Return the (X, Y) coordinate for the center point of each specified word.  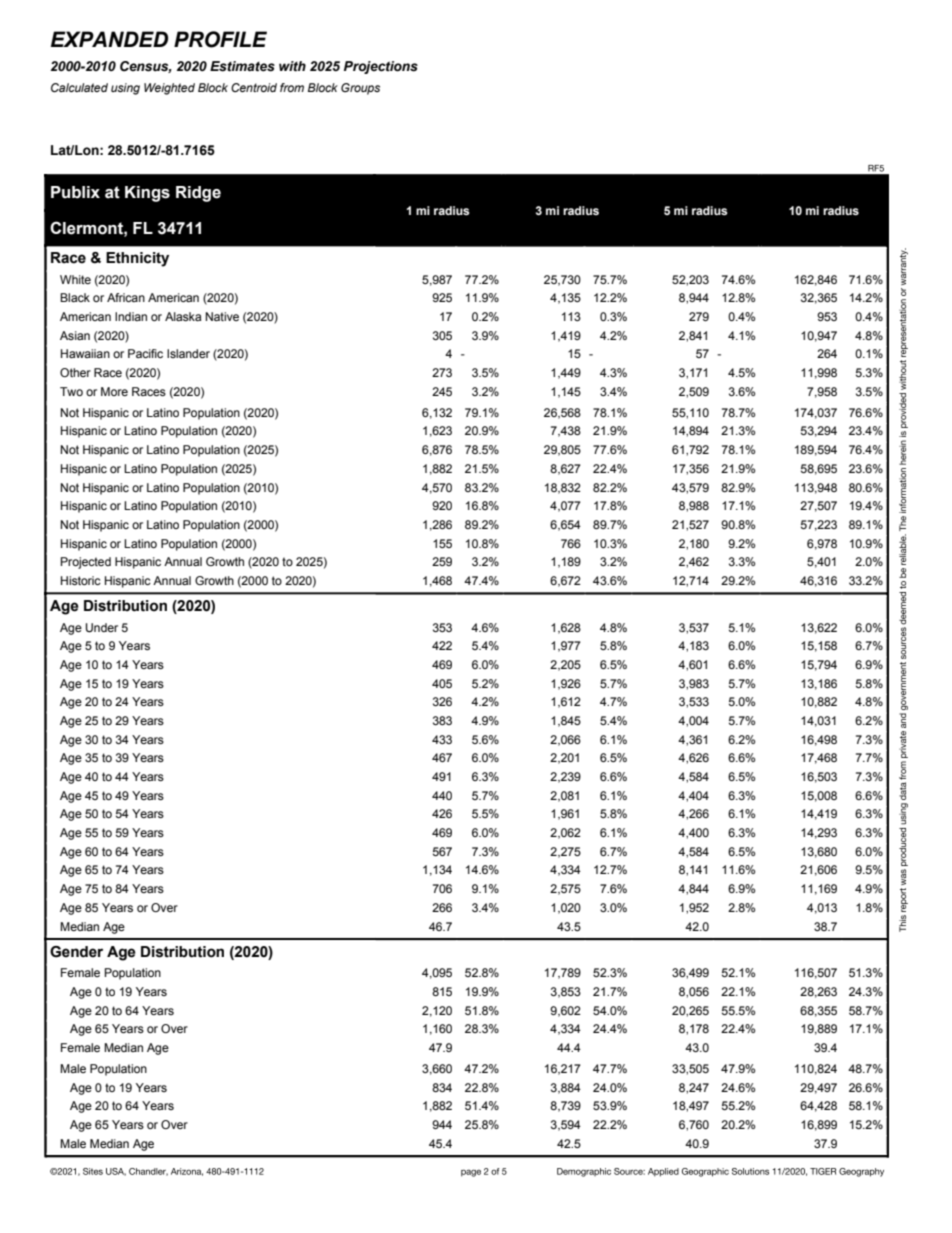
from (292, 87)
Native (222, 316)
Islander (188, 353)
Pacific (145, 353)
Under (102, 628)
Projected (86, 563)
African (126, 297)
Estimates (242, 66)
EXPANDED (109, 39)
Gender (76, 952)
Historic (81, 580)
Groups (360, 89)
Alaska (183, 316)
